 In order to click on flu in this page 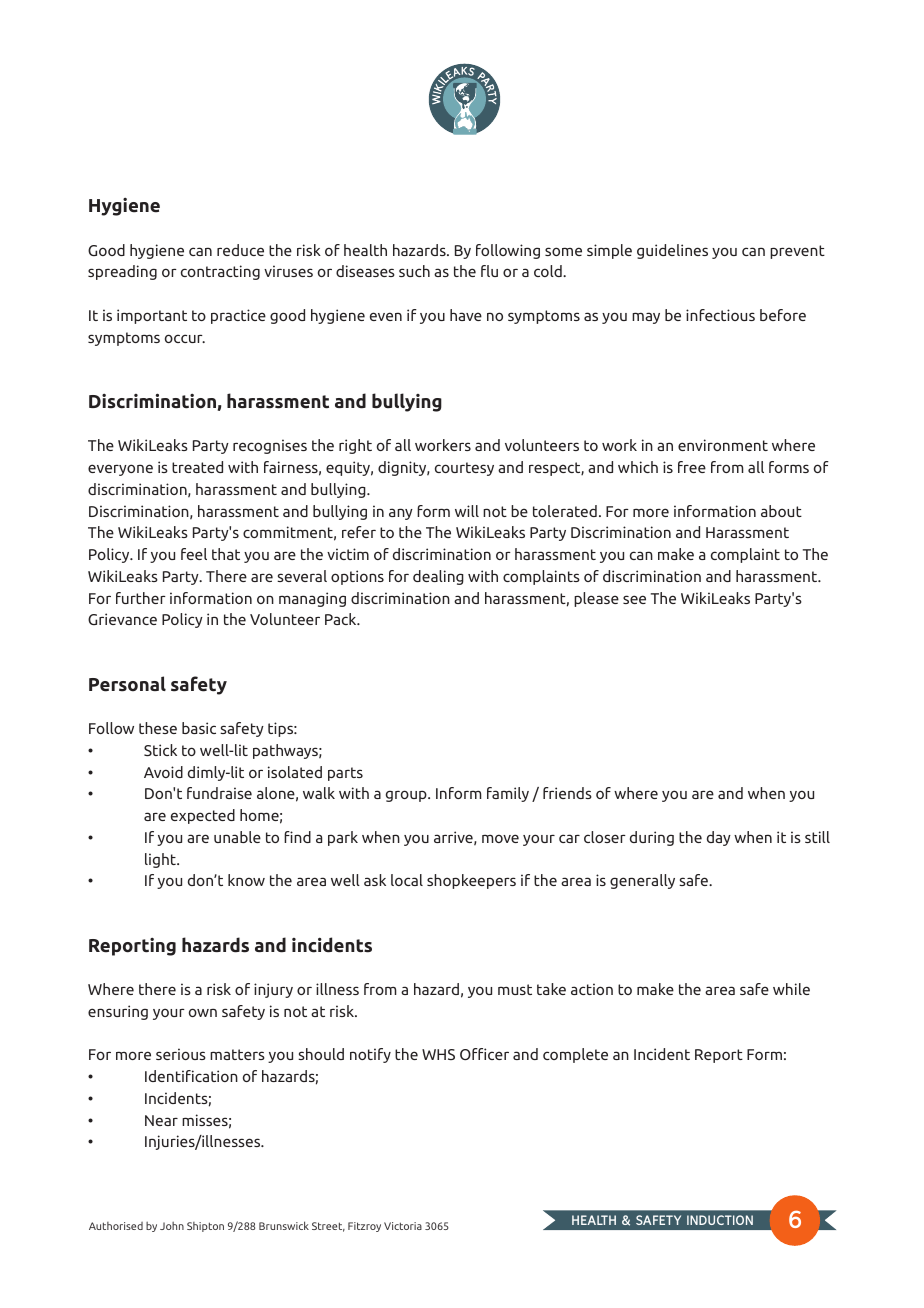, I will do `click(489, 271)`.
